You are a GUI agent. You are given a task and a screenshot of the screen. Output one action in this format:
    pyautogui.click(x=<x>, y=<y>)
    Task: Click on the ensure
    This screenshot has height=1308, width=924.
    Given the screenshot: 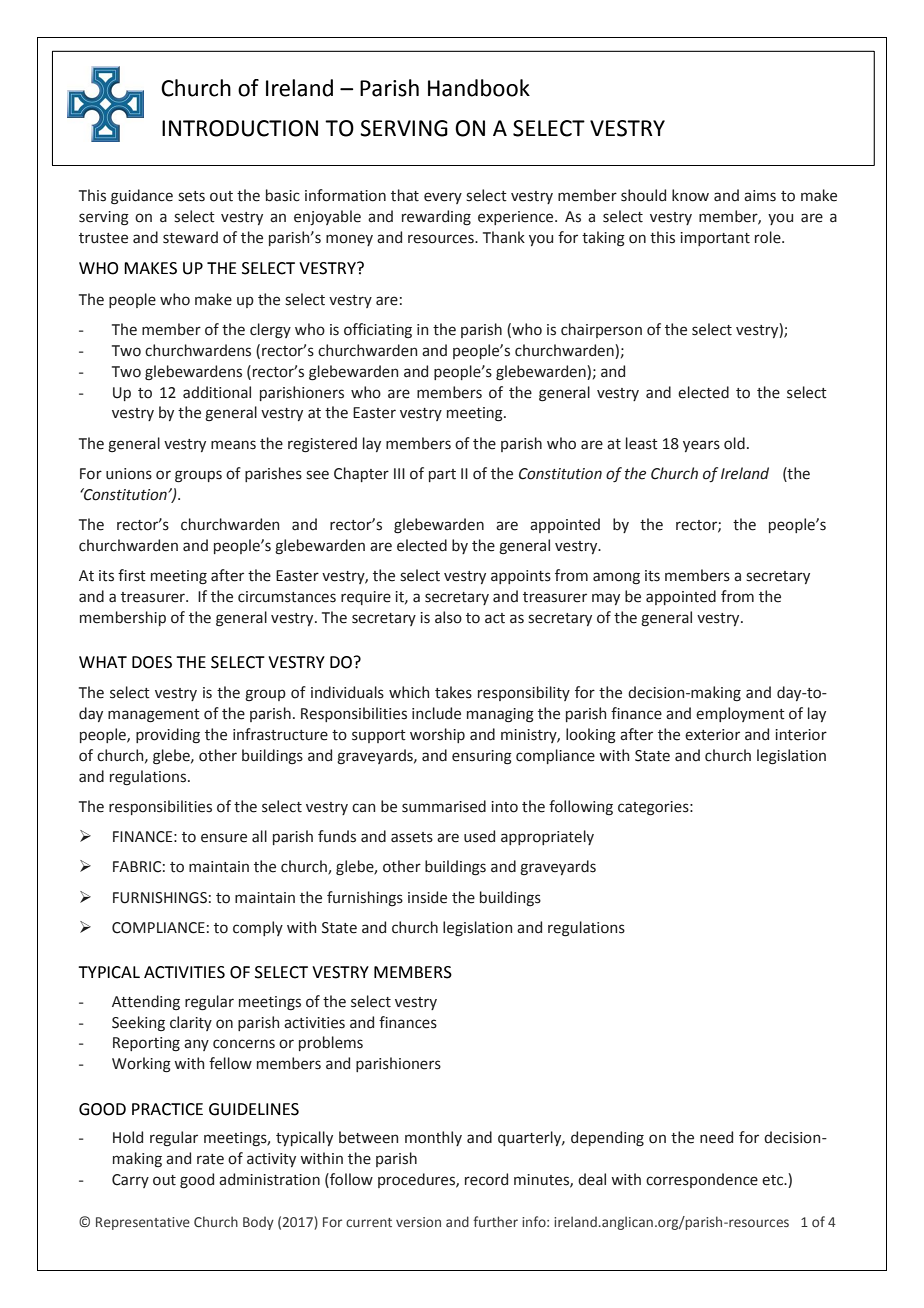 What is the action you would take?
    pyautogui.click(x=224, y=838)
